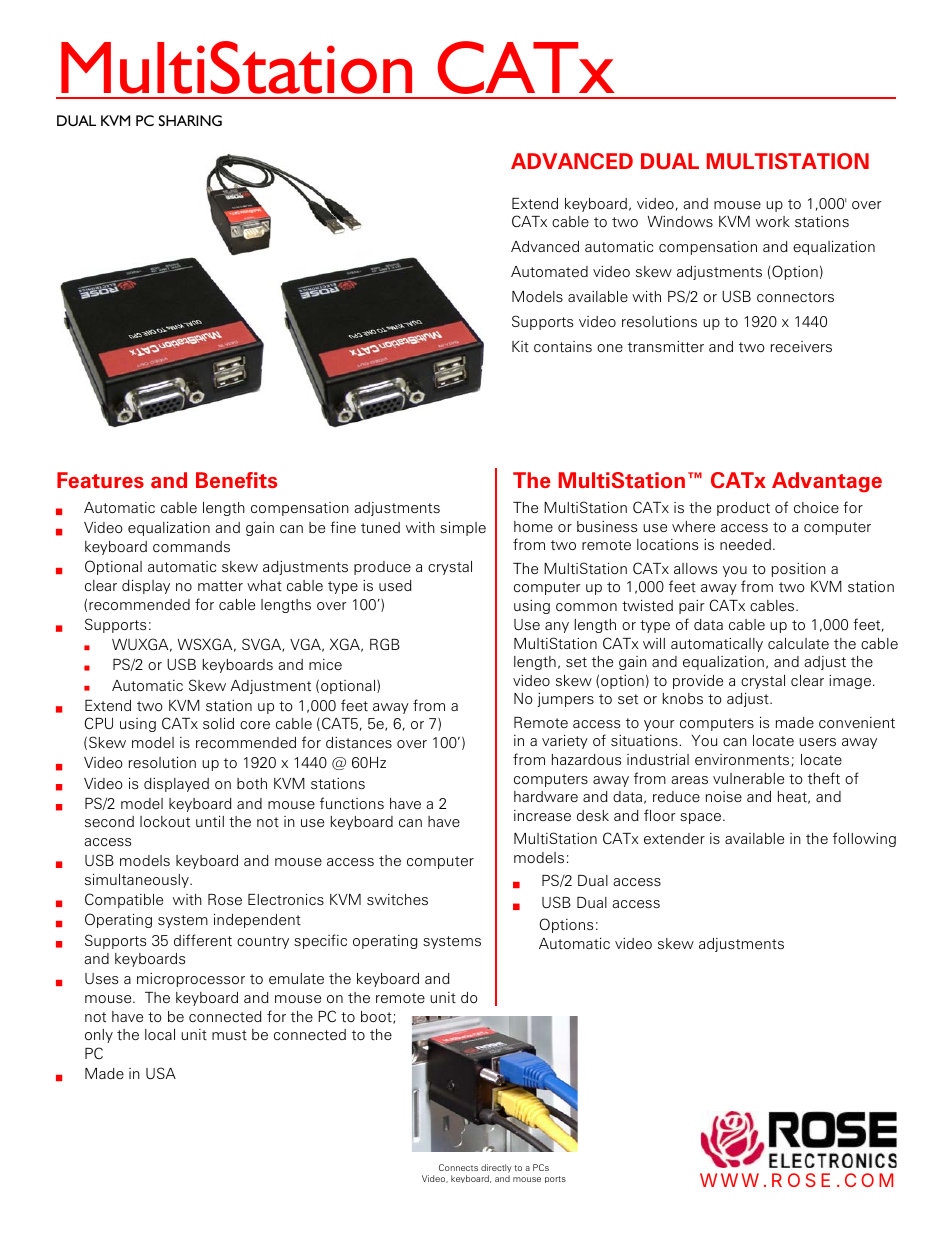 This screenshot has width=952, height=1233. What do you see at coordinates (458, 1167) in the screenshot?
I see `Connects` at bounding box center [458, 1167].
